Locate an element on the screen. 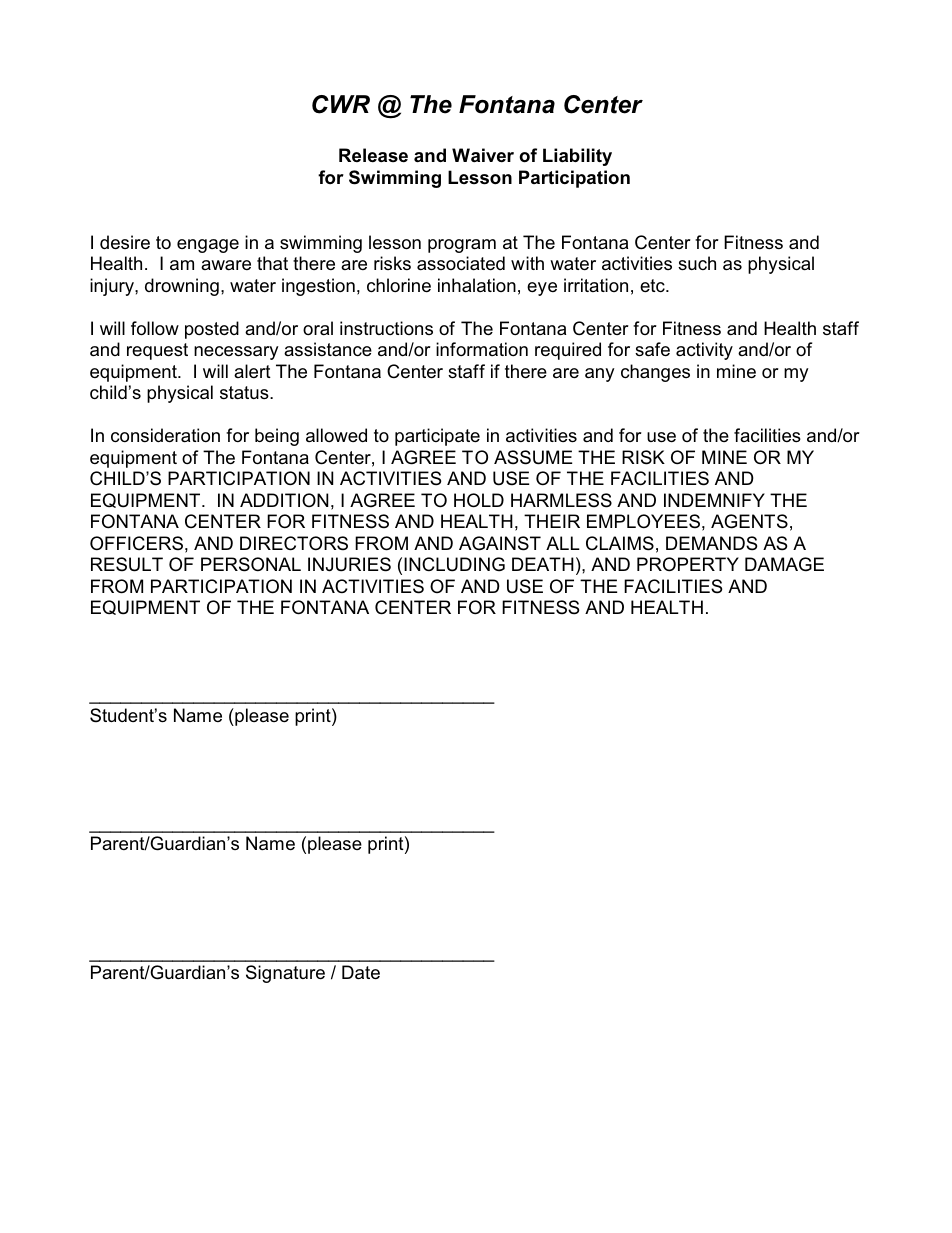 The width and height of the screenshot is (952, 1233). DEMANDS is located at coordinates (711, 543).
